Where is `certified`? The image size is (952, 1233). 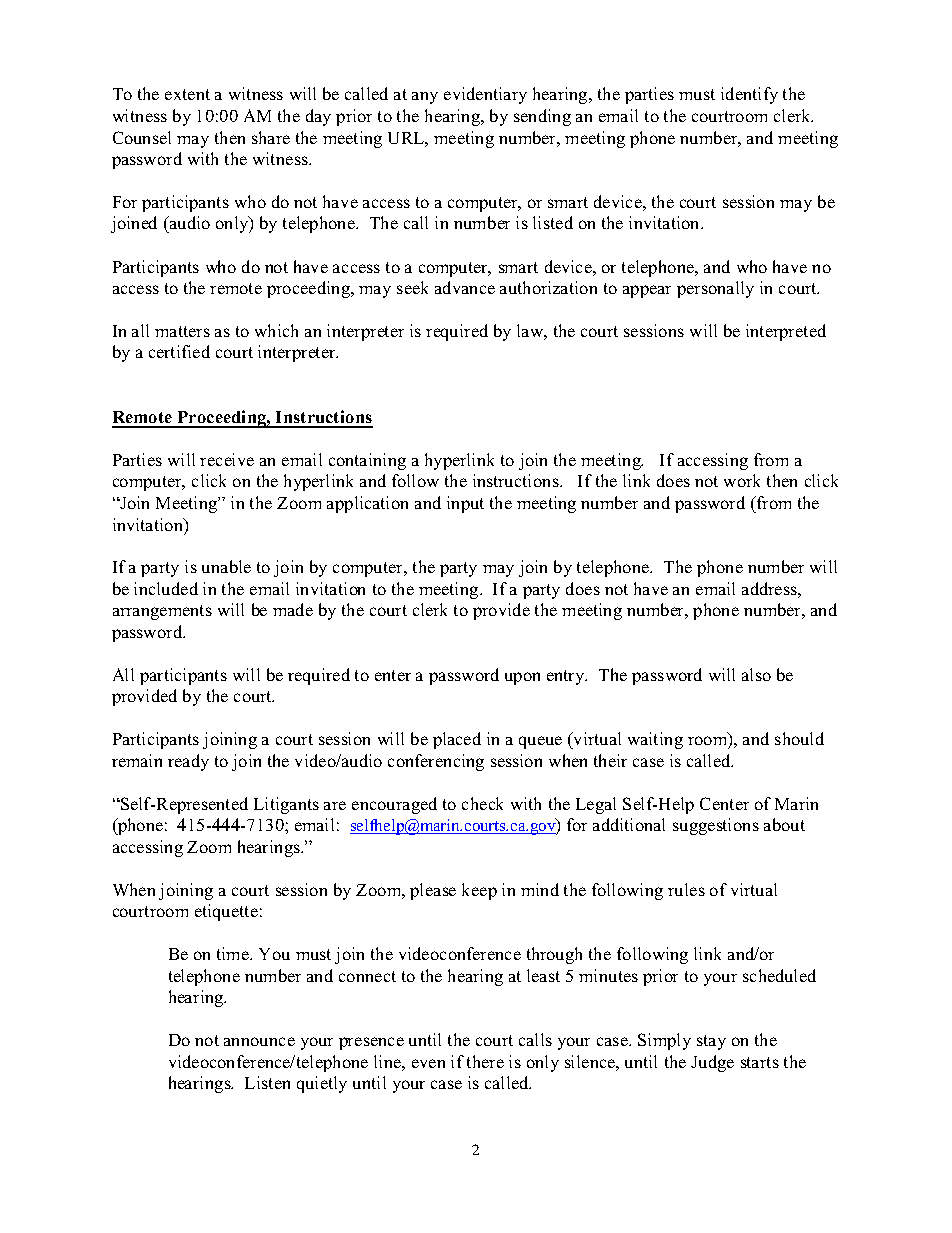
certified is located at coordinates (179, 351).
